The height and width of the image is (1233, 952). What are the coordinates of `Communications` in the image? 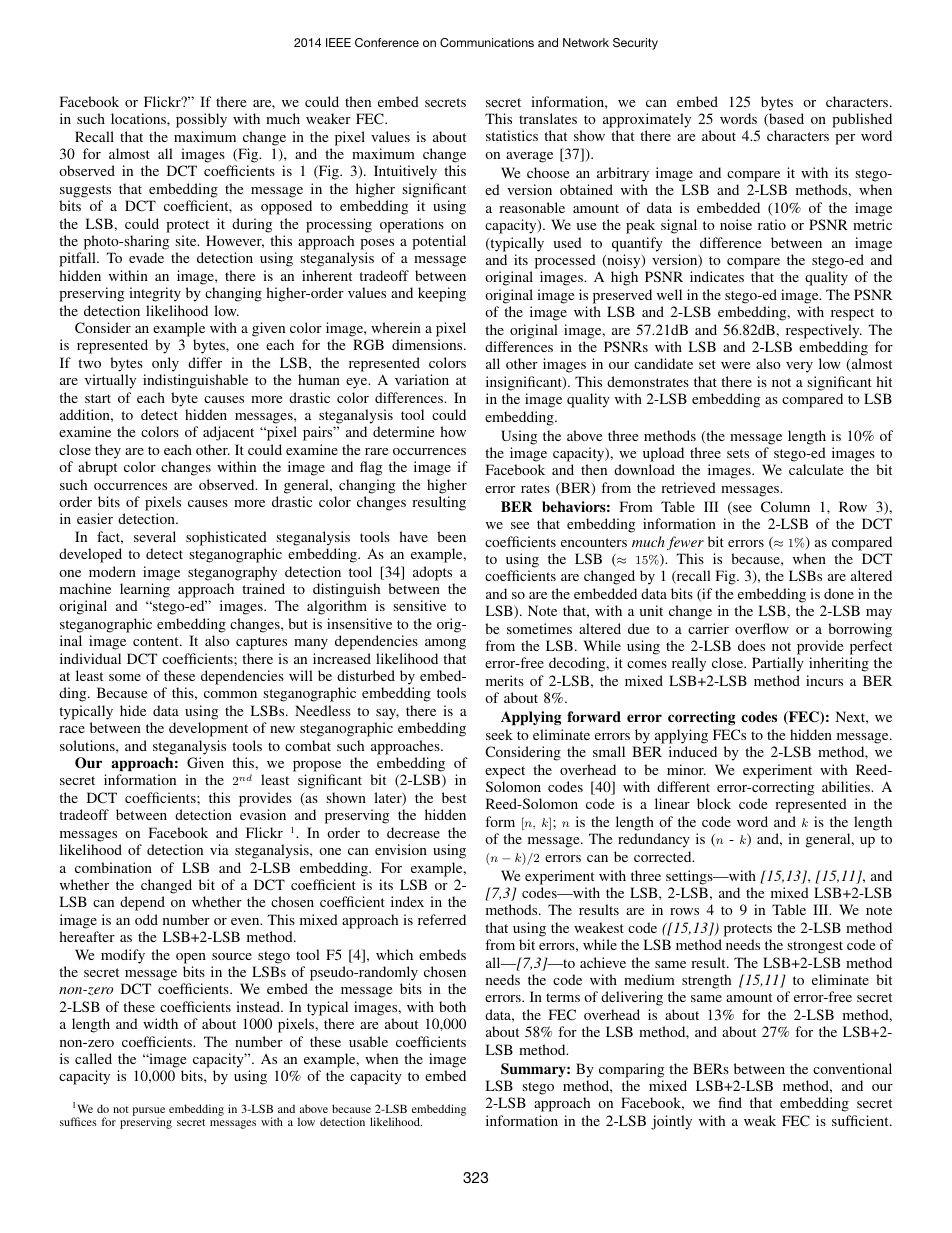 It's located at (487, 42).
